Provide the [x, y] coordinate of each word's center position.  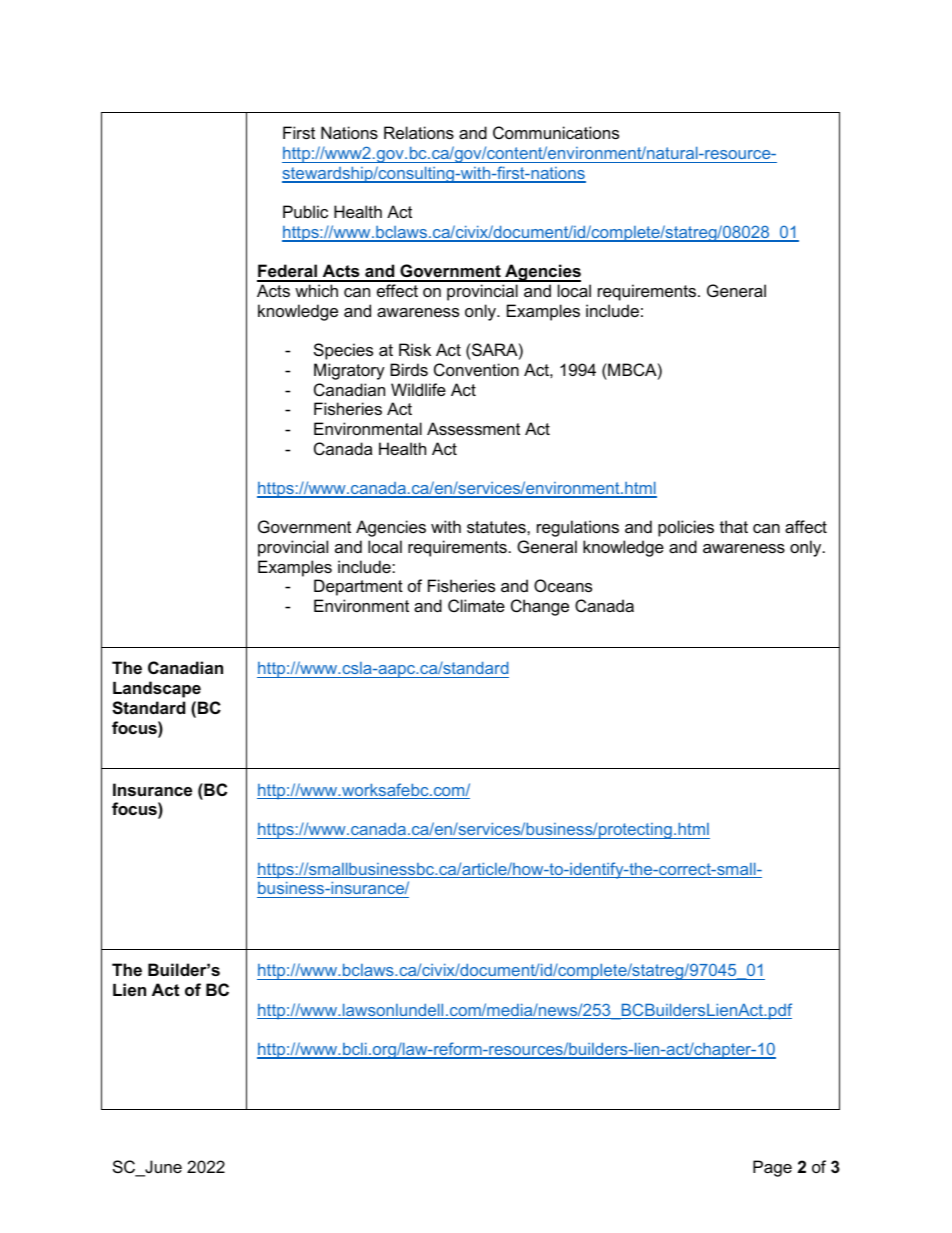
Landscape [157, 689]
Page [772, 1168]
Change [540, 607]
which [316, 290]
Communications [556, 132]
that [734, 526]
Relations [419, 132]
